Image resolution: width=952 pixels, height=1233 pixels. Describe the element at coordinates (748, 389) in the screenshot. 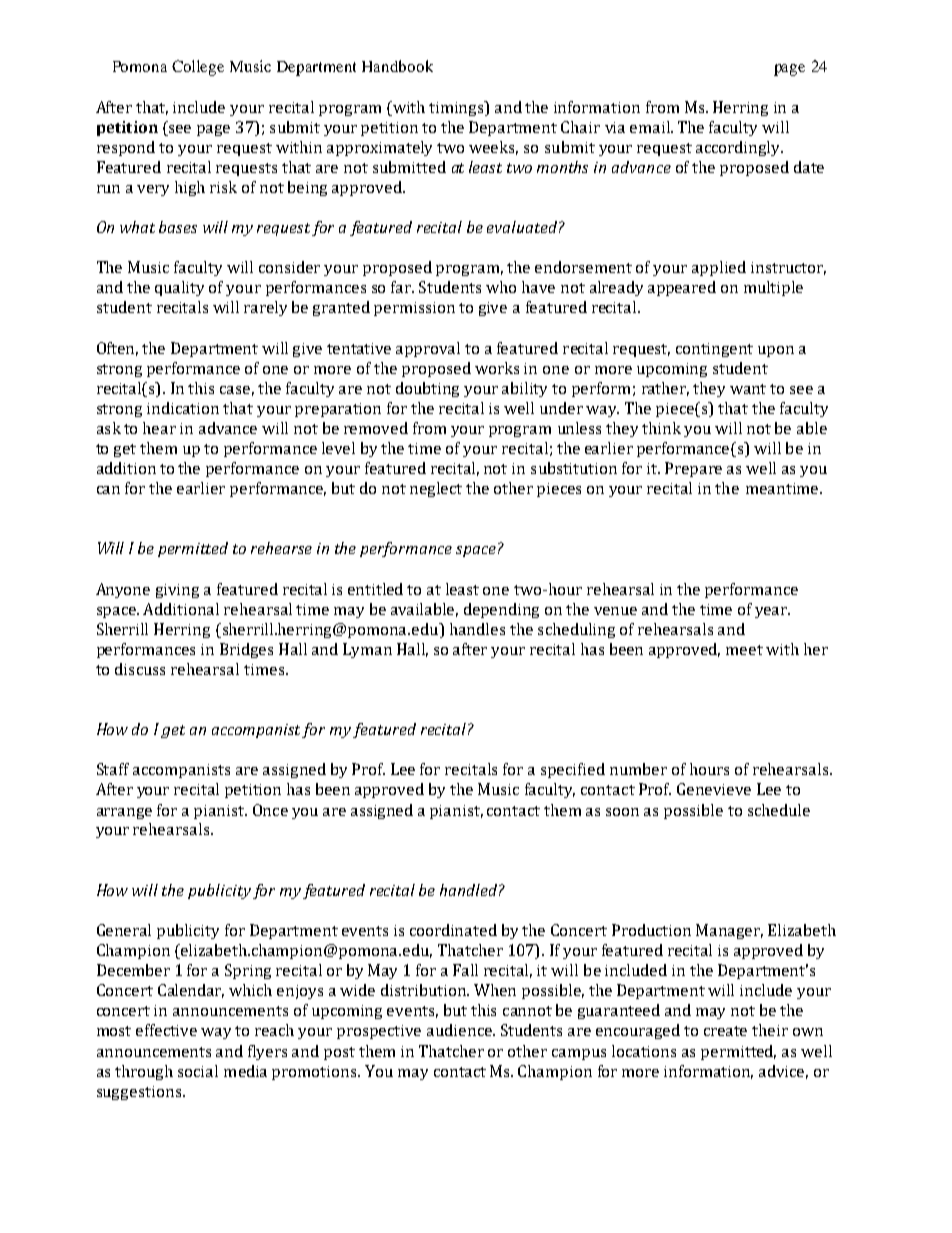

I see `want` at that location.
